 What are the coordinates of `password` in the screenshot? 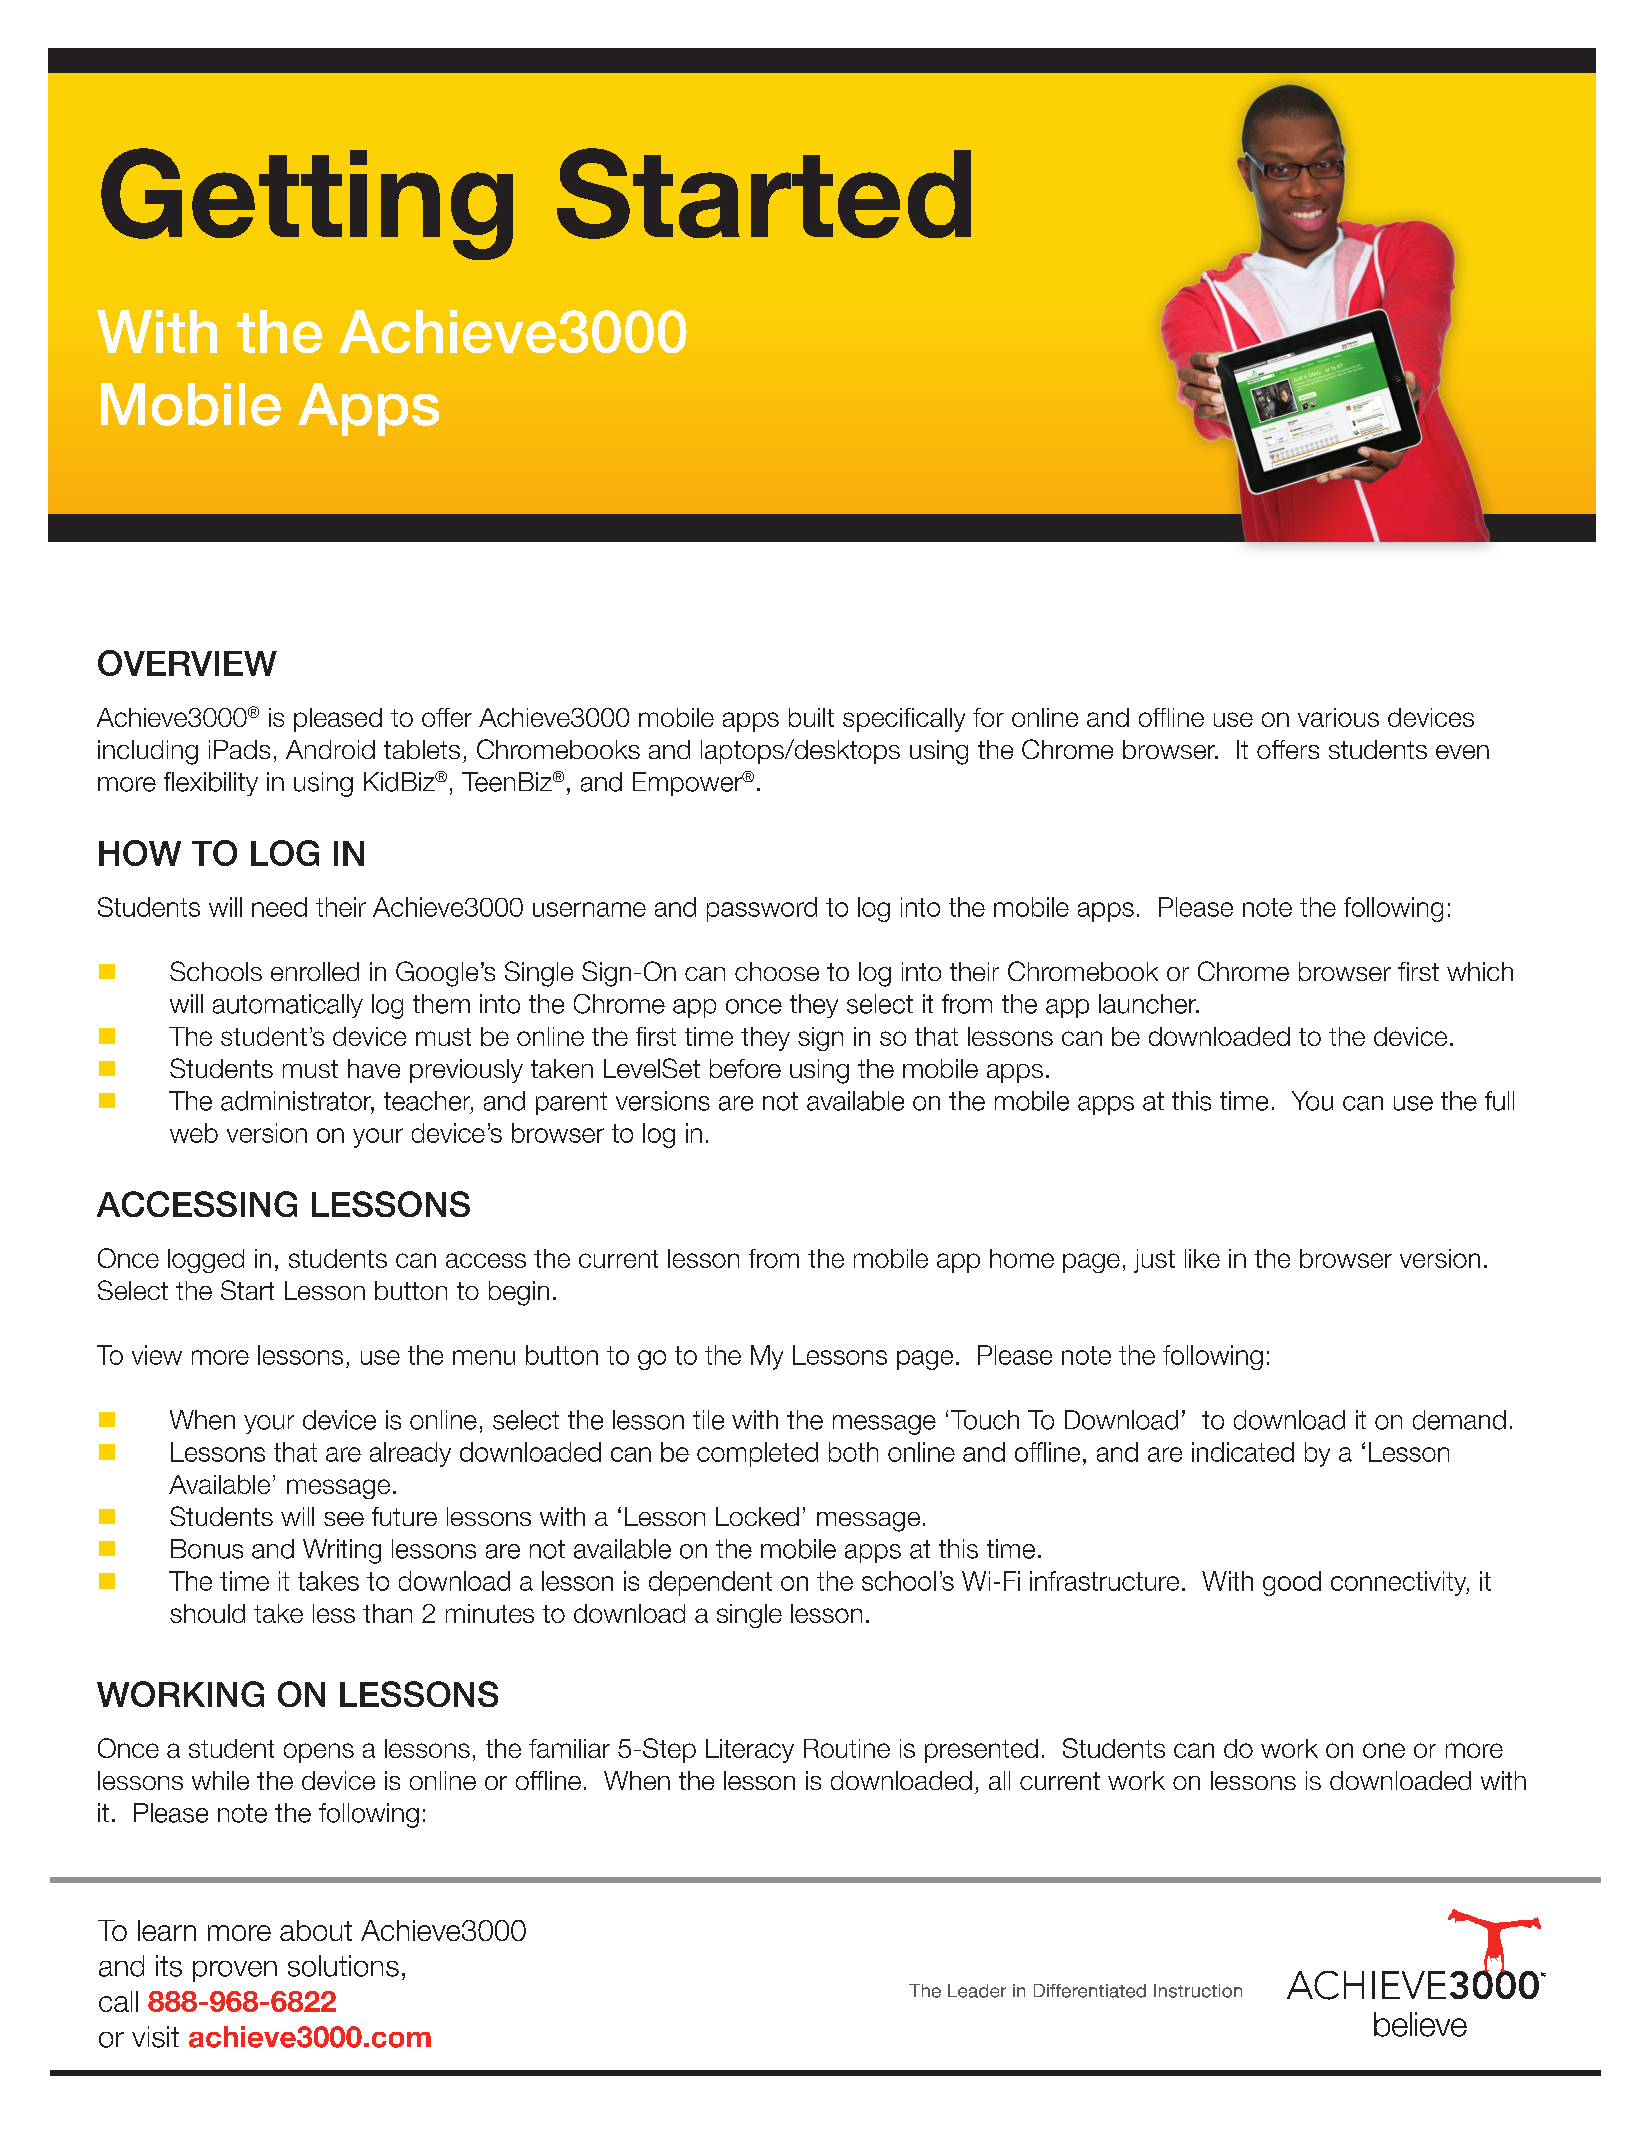 It's located at (762, 909).
